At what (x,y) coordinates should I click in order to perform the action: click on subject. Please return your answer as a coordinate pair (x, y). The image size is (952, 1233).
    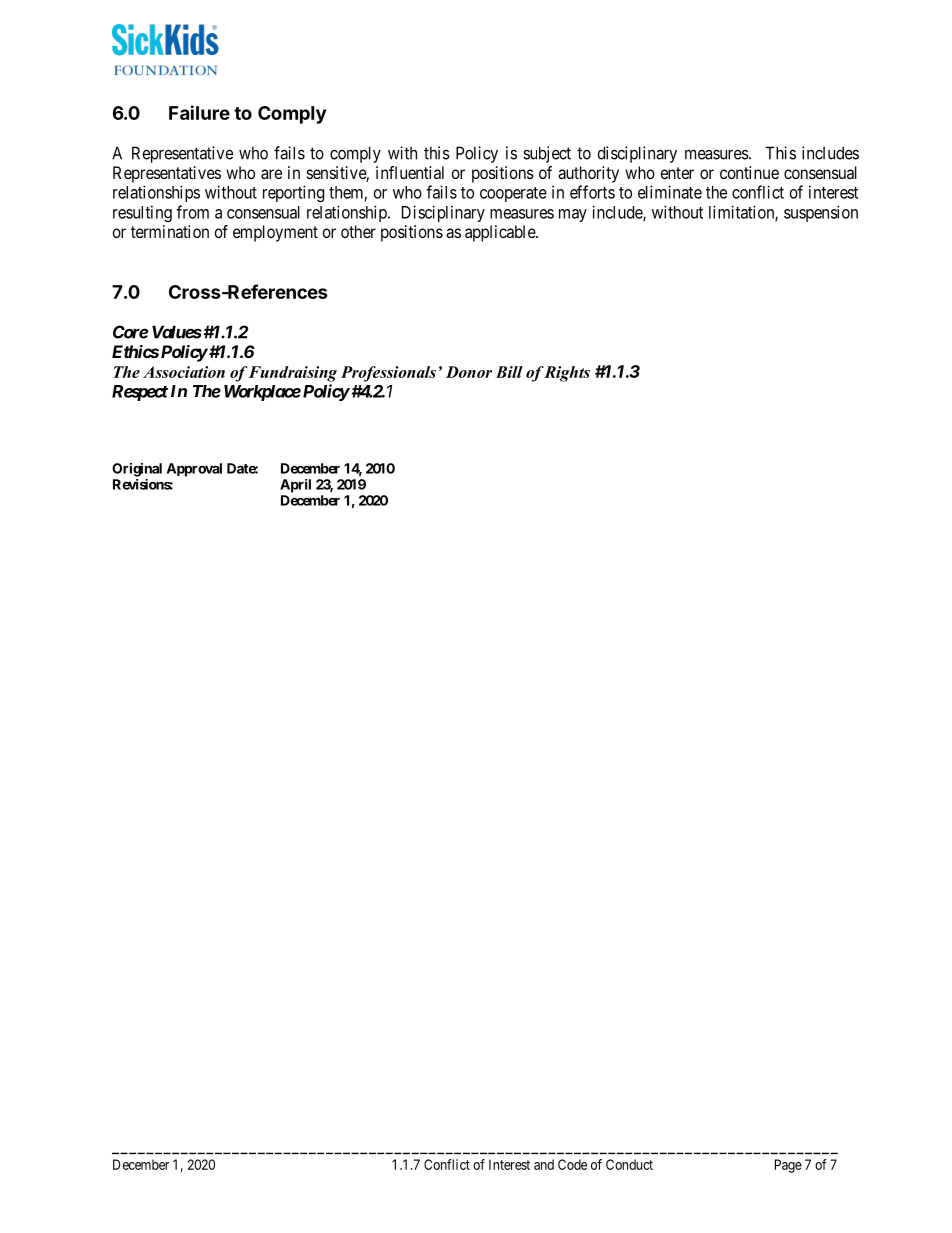
    Looking at the image, I should click on (547, 154).
